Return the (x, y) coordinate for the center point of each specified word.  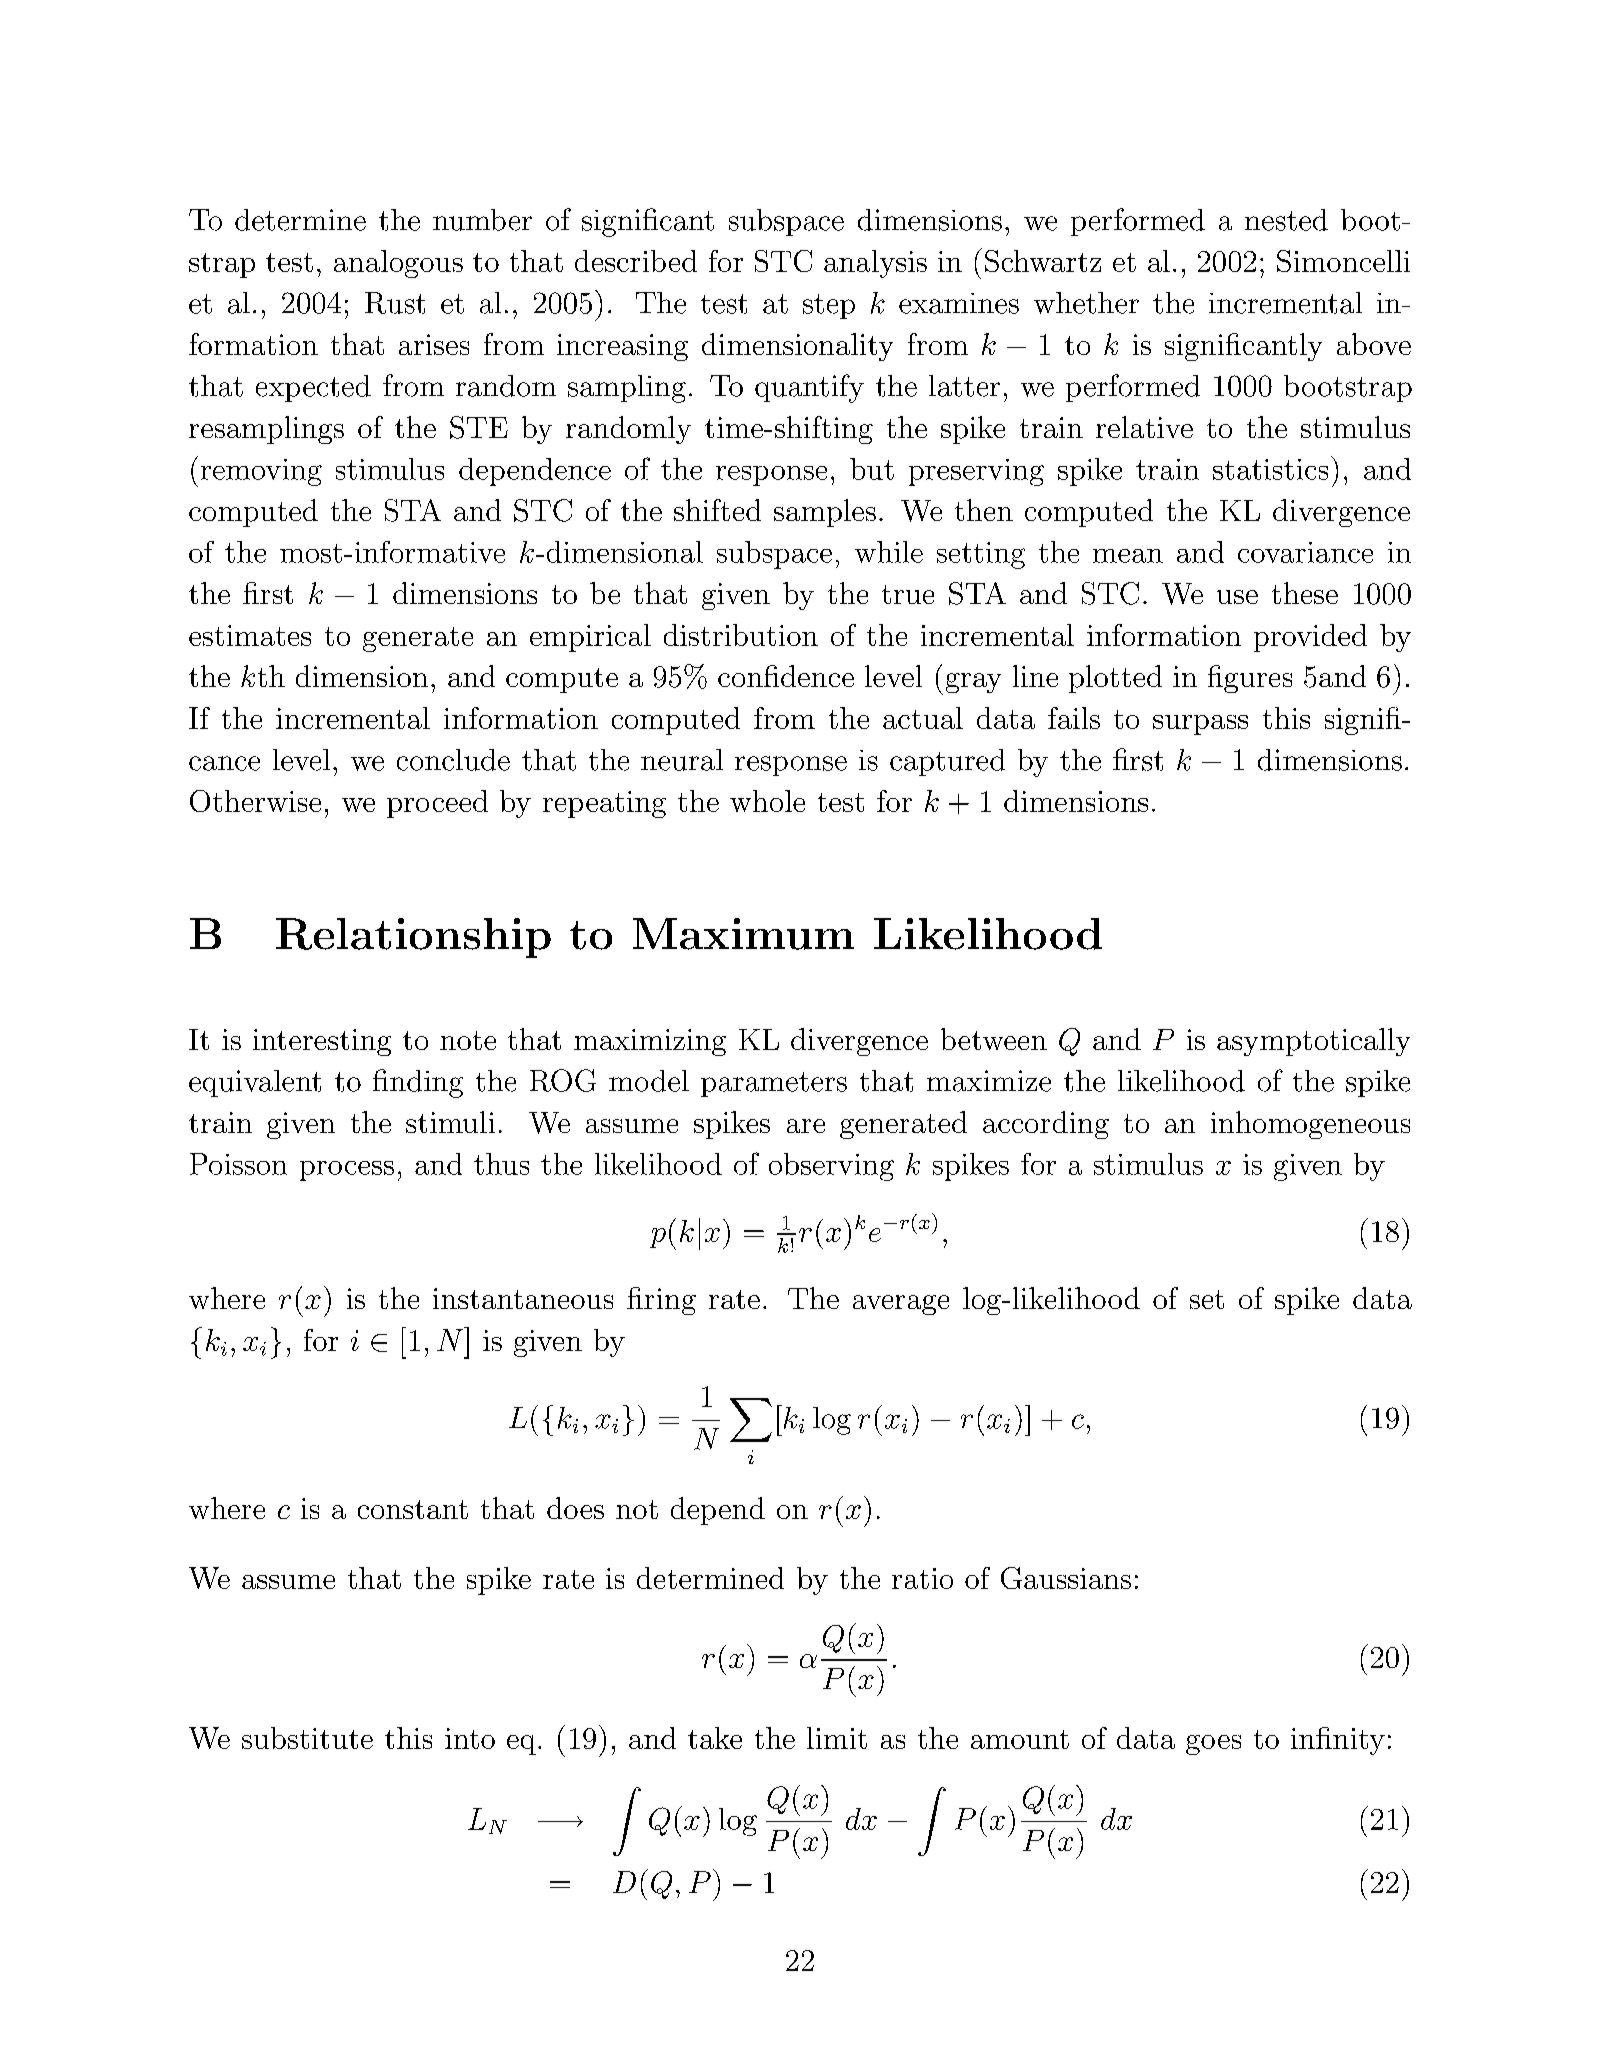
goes (1213, 1745)
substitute (307, 1738)
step (829, 306)
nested (1286, 220)
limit (837, 1738)
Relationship (413, 938)
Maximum (743, 934)
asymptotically (1313, 1042)
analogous (398, 264)
